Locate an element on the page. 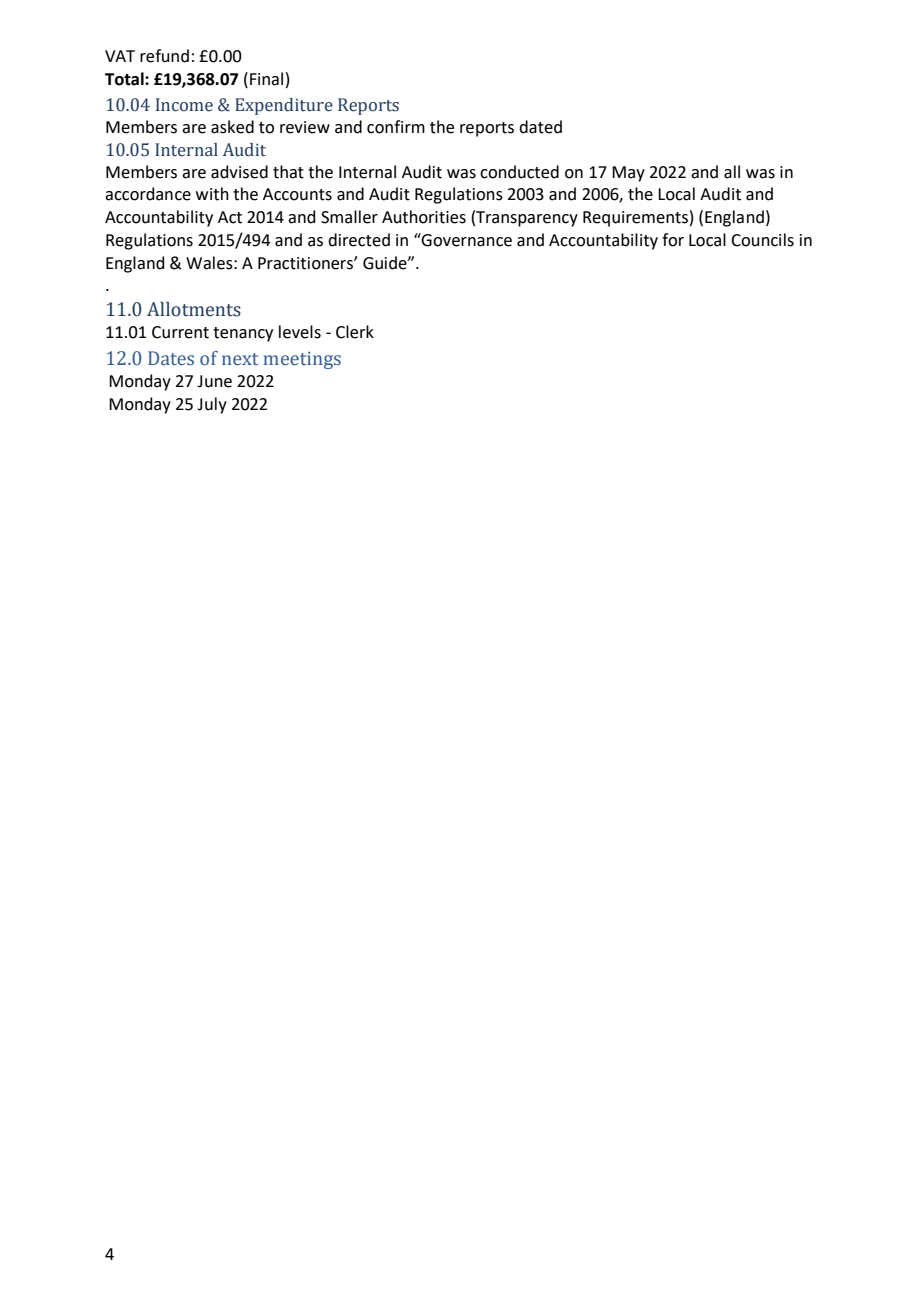 This image has width=924, height=1308. July is located at coordinates (212, 405).
